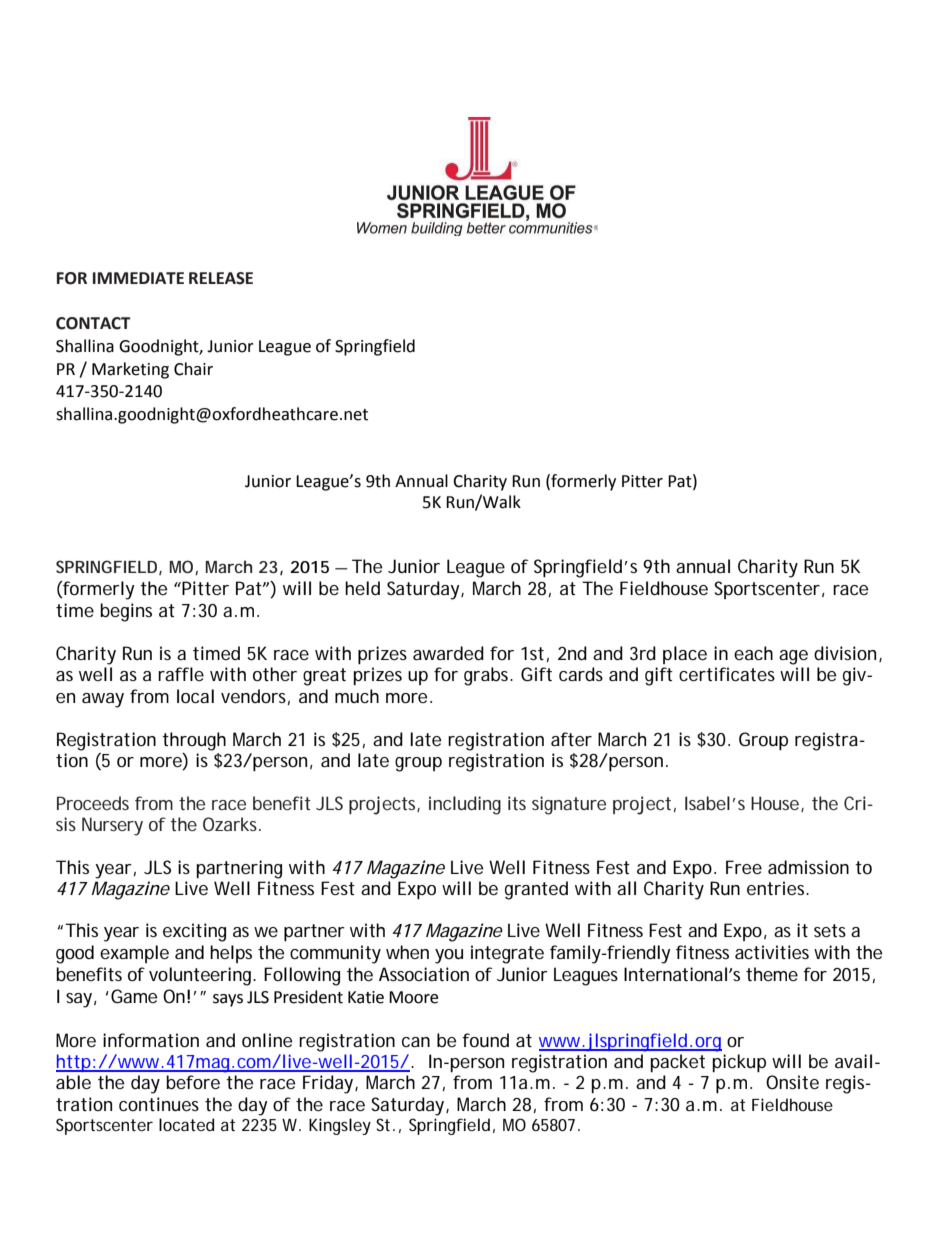  I want to click on grabs, so click(486, 676).
